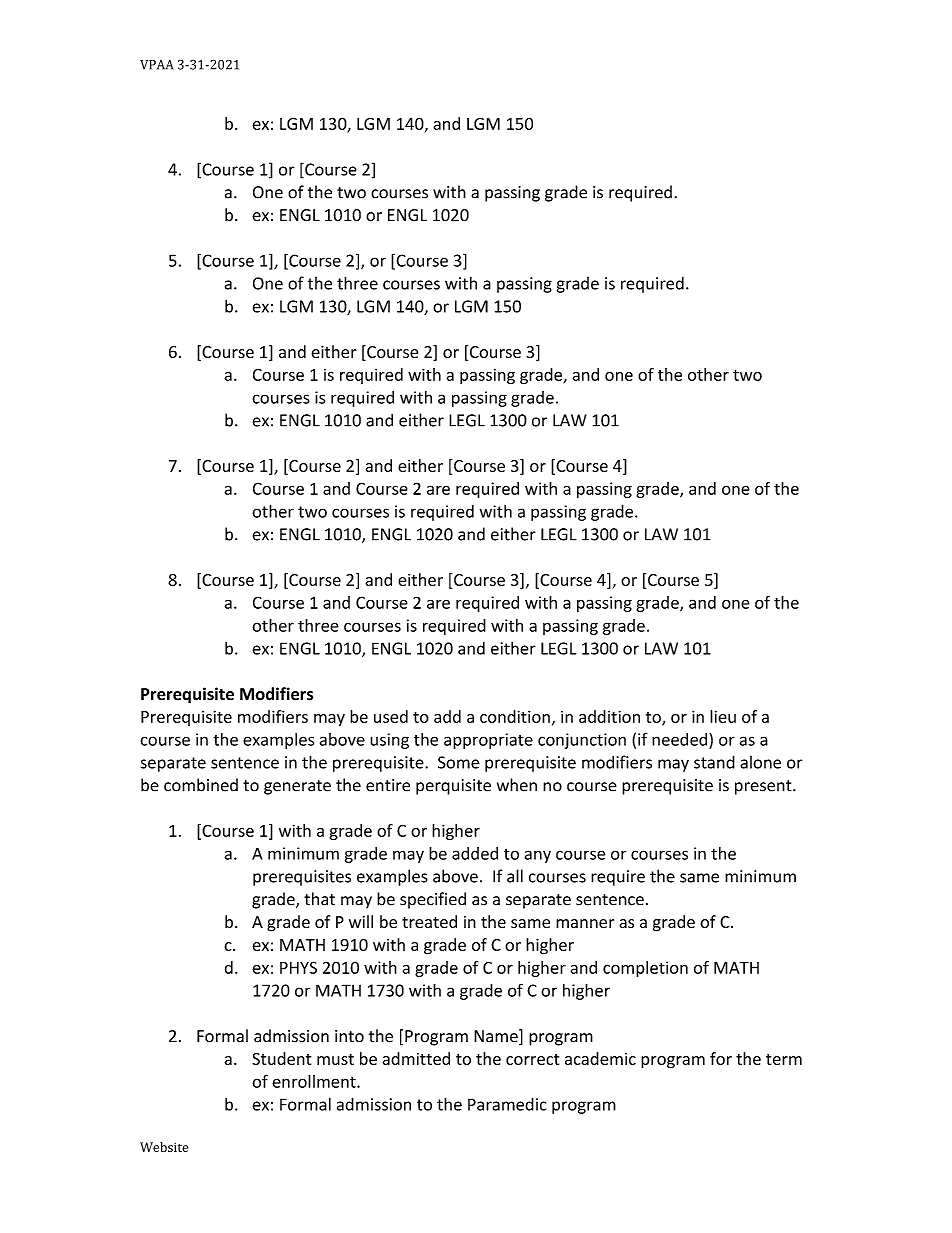 The image size is (952, 1233). Describe the element at coordinates (319, 899) in the screenshot. I see `that` at that location.
